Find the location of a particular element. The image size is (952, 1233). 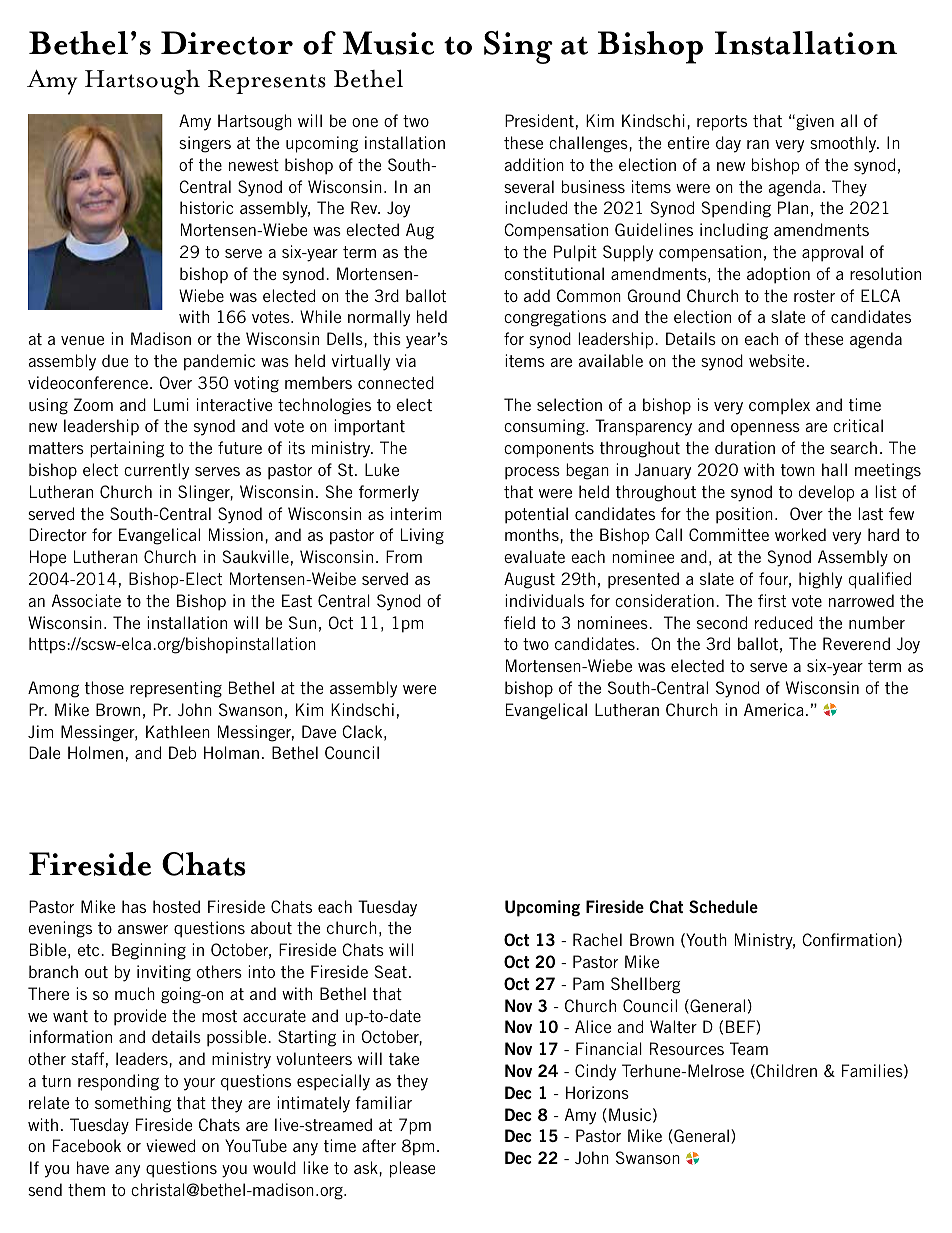

please is located at coordinates (412, 1169).
